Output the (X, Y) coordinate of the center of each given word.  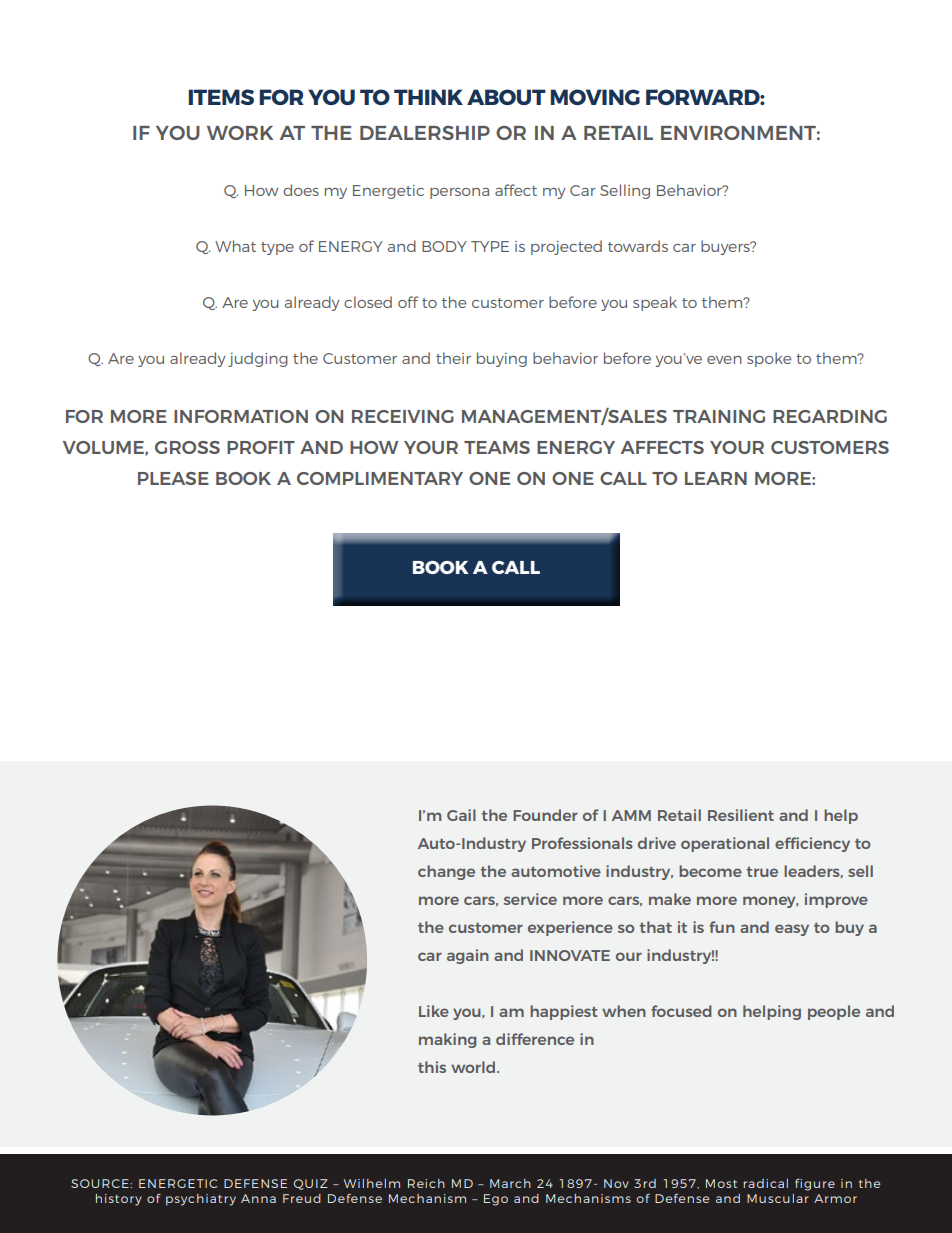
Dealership (425, 133)
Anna (258, 1198)
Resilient (741, 815)
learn (716, 478)
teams (497, 447)
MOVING (595, 97)
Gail (461, 815)
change (446, 872)
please (173, 478)
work (240, 133)
